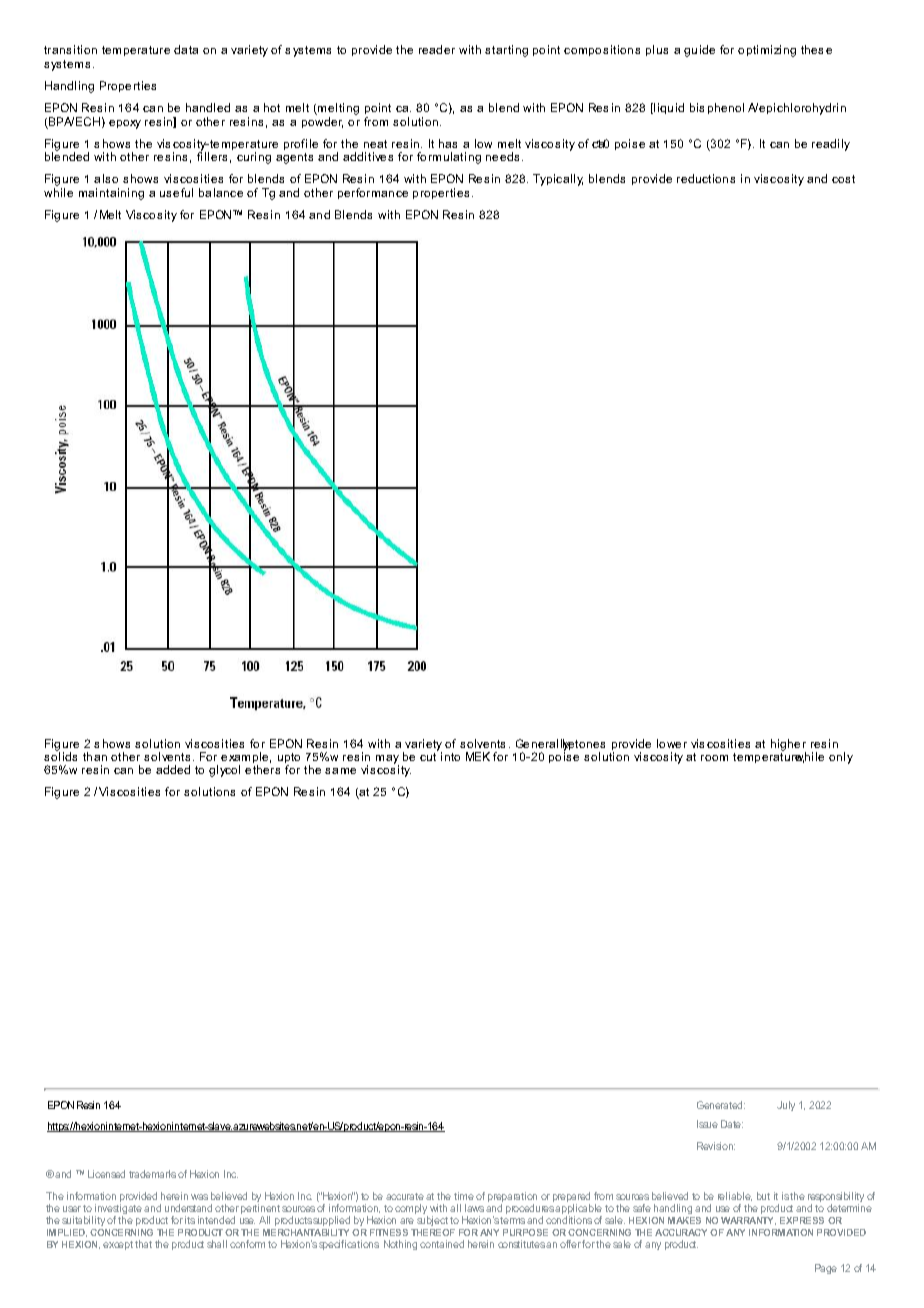 The width and height of the page is (924, 1308). Describe the element at coordinates (173, 769) in the page. I see `added` at that location.
